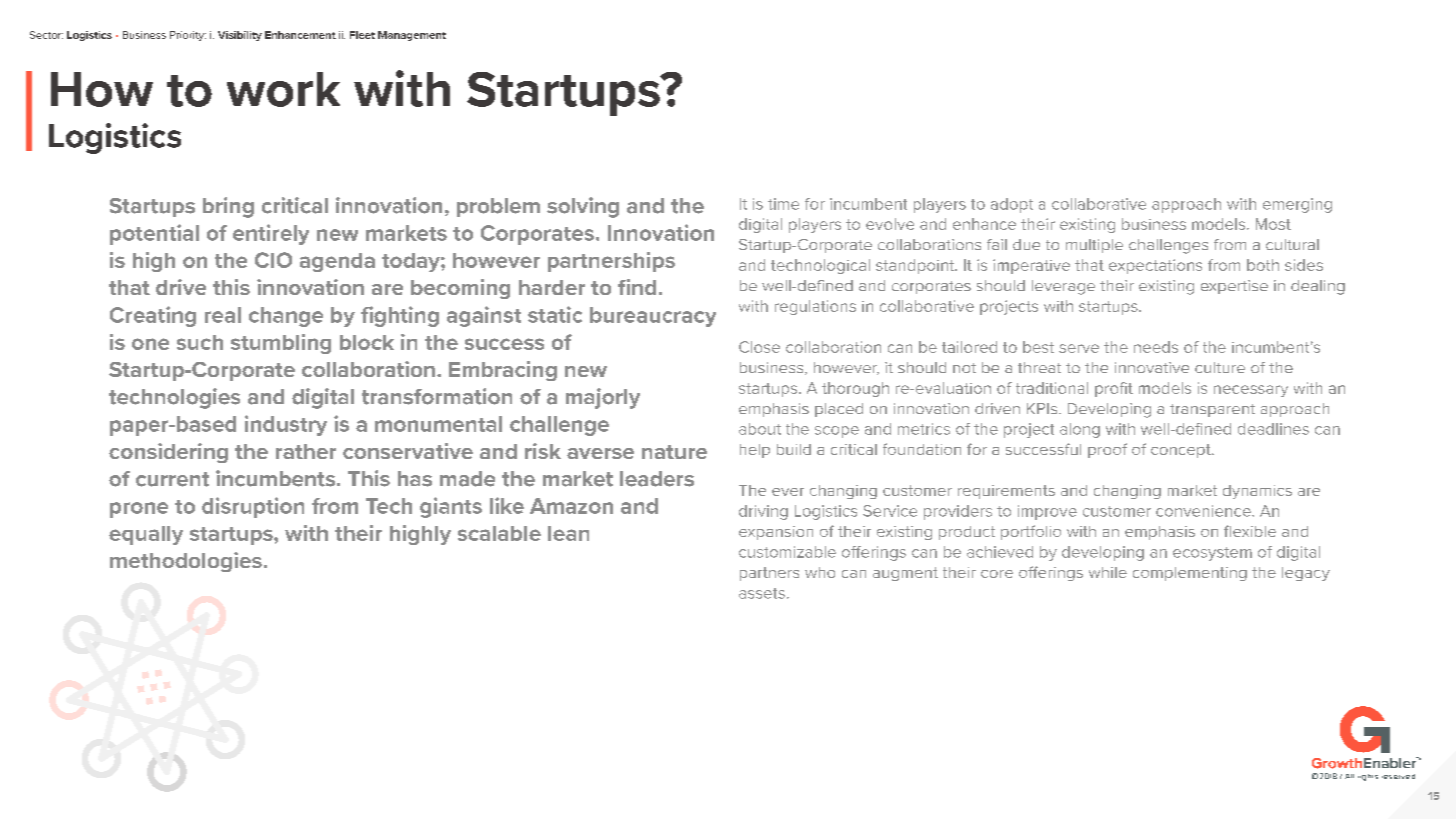 Image resolution: width=1456 pixels, height=819 pixels. What do you see at coordinates (637, 287) in the document?
I see `find` at bounding box center [637, 287].
